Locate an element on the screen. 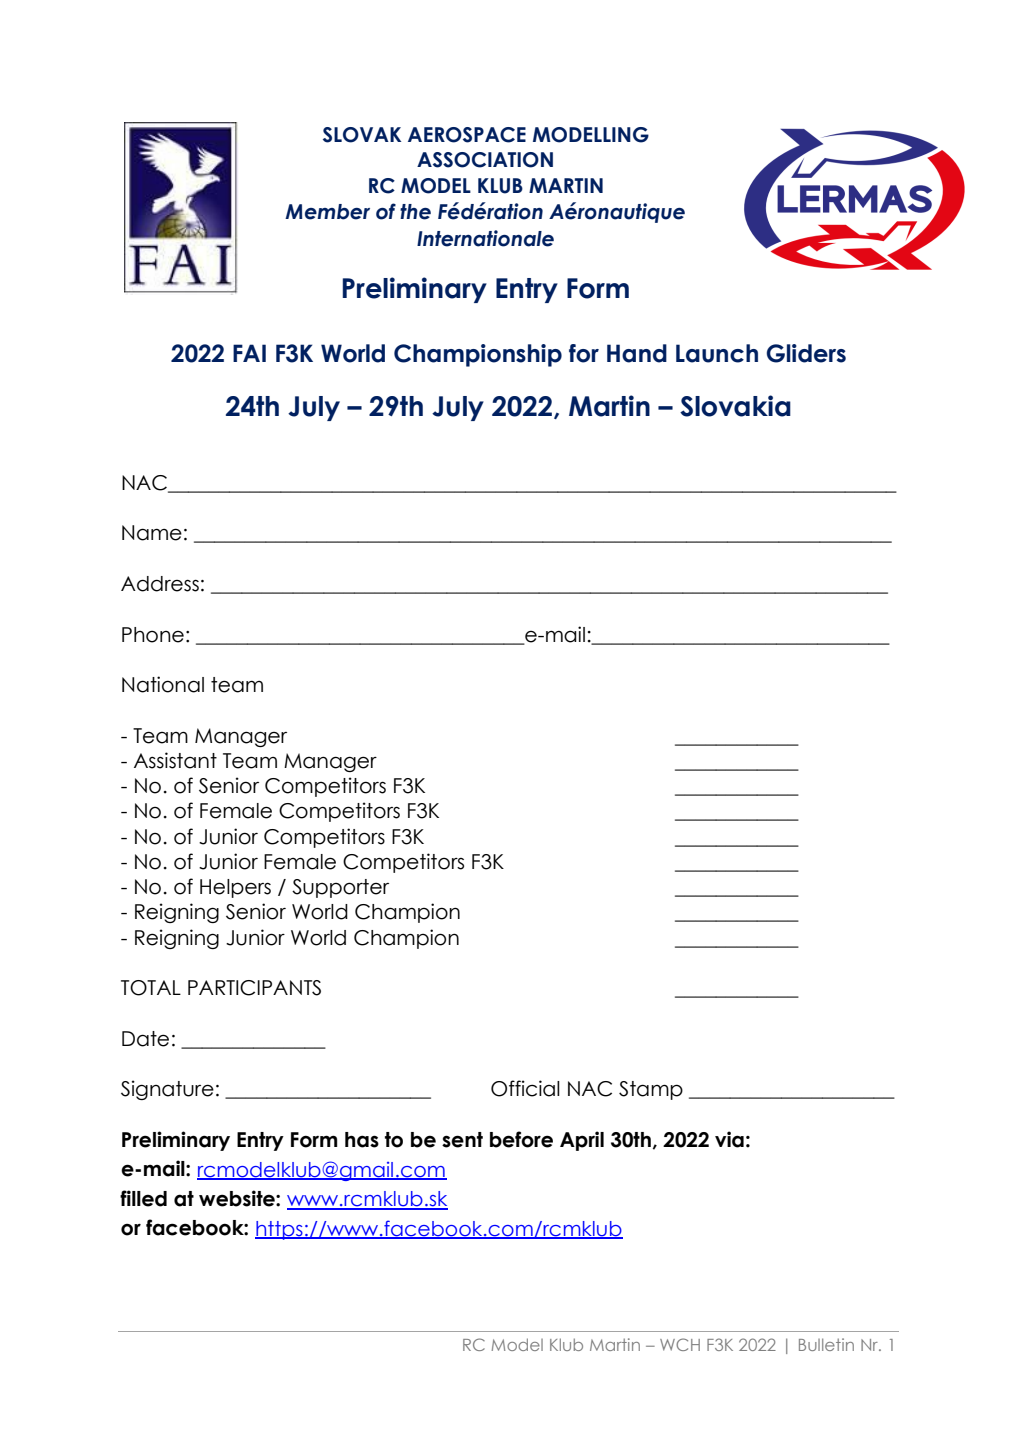  Stamp is located at coordinates (651, 1090).
